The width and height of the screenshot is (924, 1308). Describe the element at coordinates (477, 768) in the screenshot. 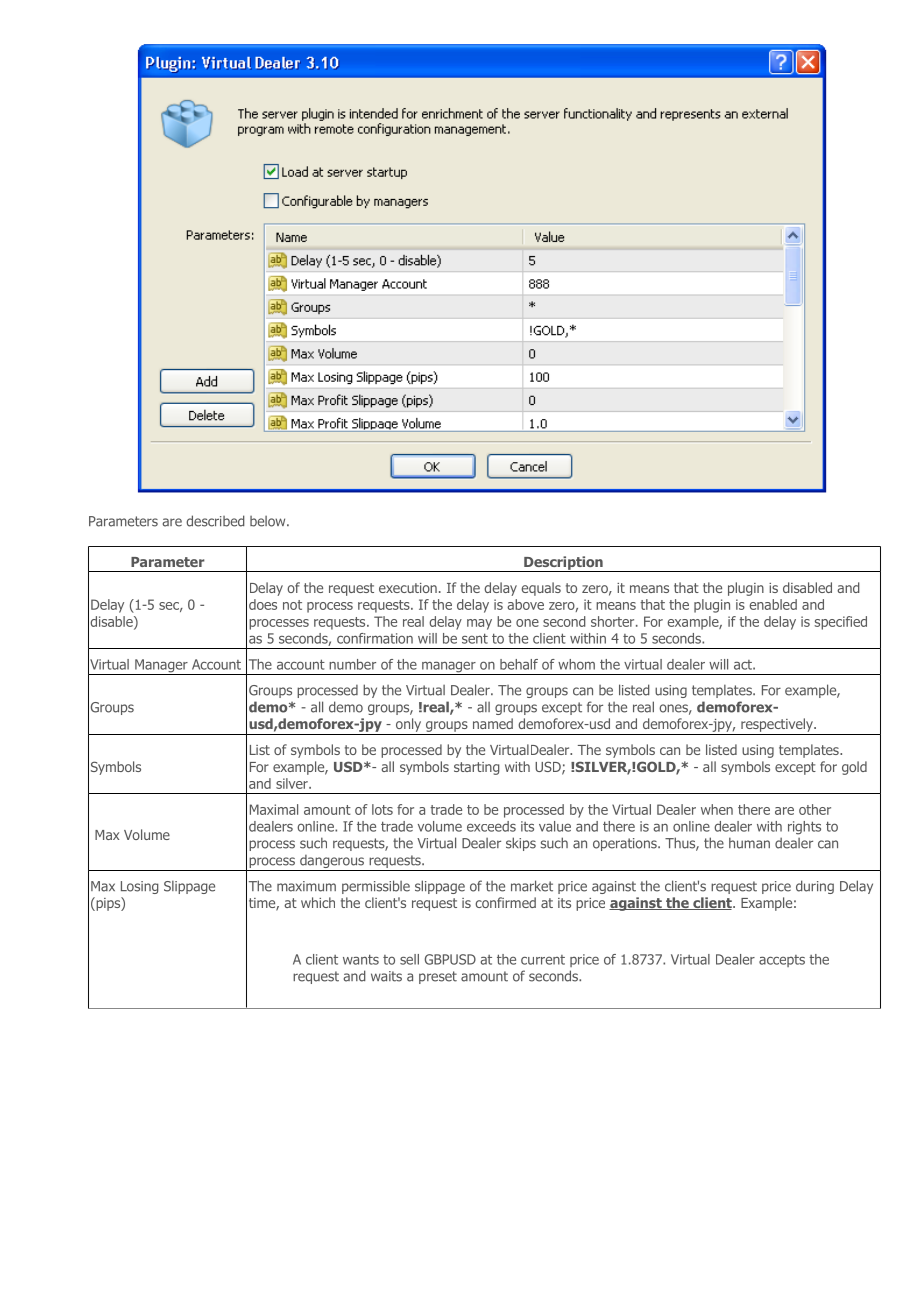

I see `starting` at that location.
